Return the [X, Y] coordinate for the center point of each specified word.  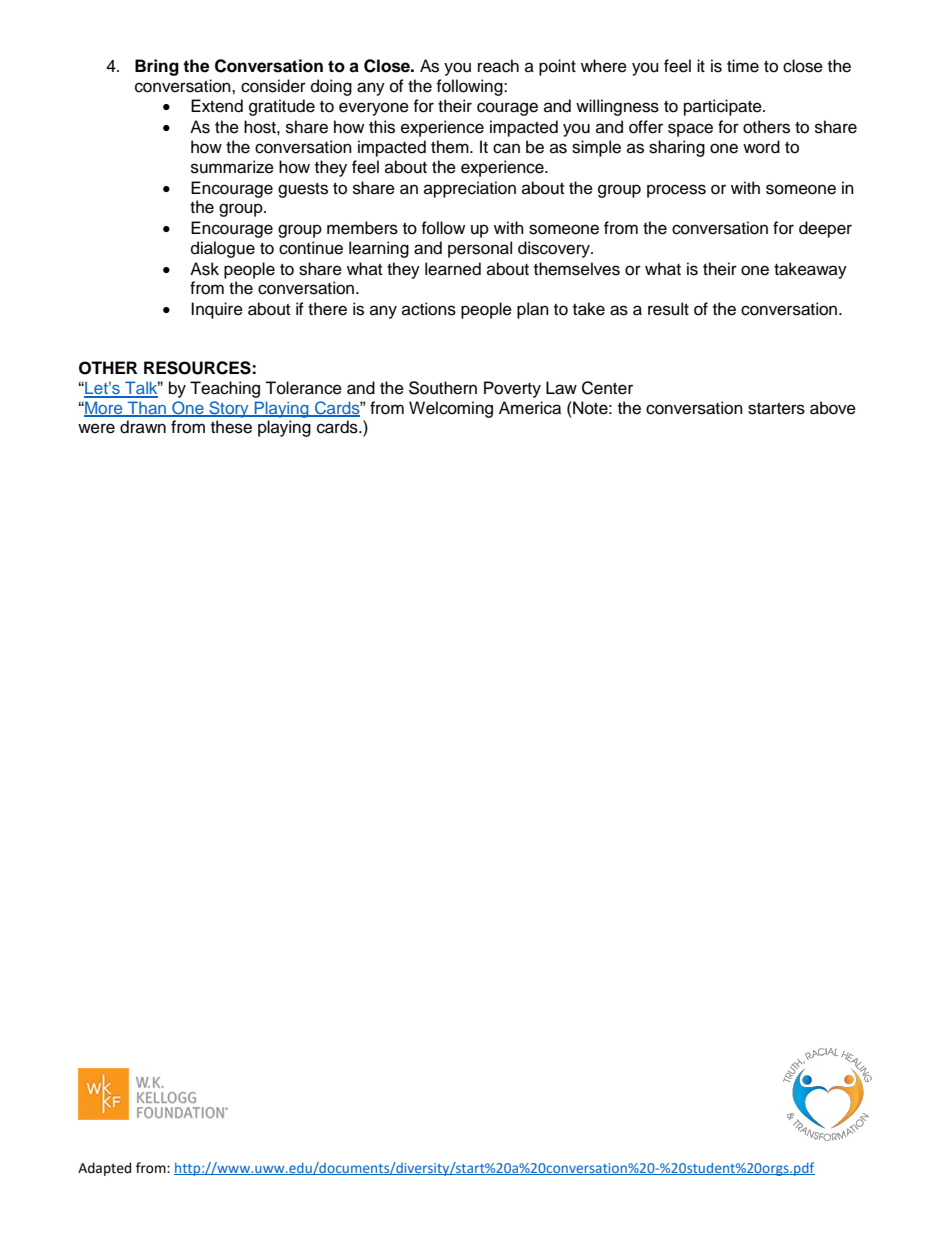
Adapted [104, 1169]
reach [498, 66]
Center [607, 388]
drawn [143, 427]
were [96, 428]
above [833, 408]
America [530, 408]
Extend [217, 106]
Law [561, 388]
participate [724, 107]
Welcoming [451, 409]
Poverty [512, 389]
